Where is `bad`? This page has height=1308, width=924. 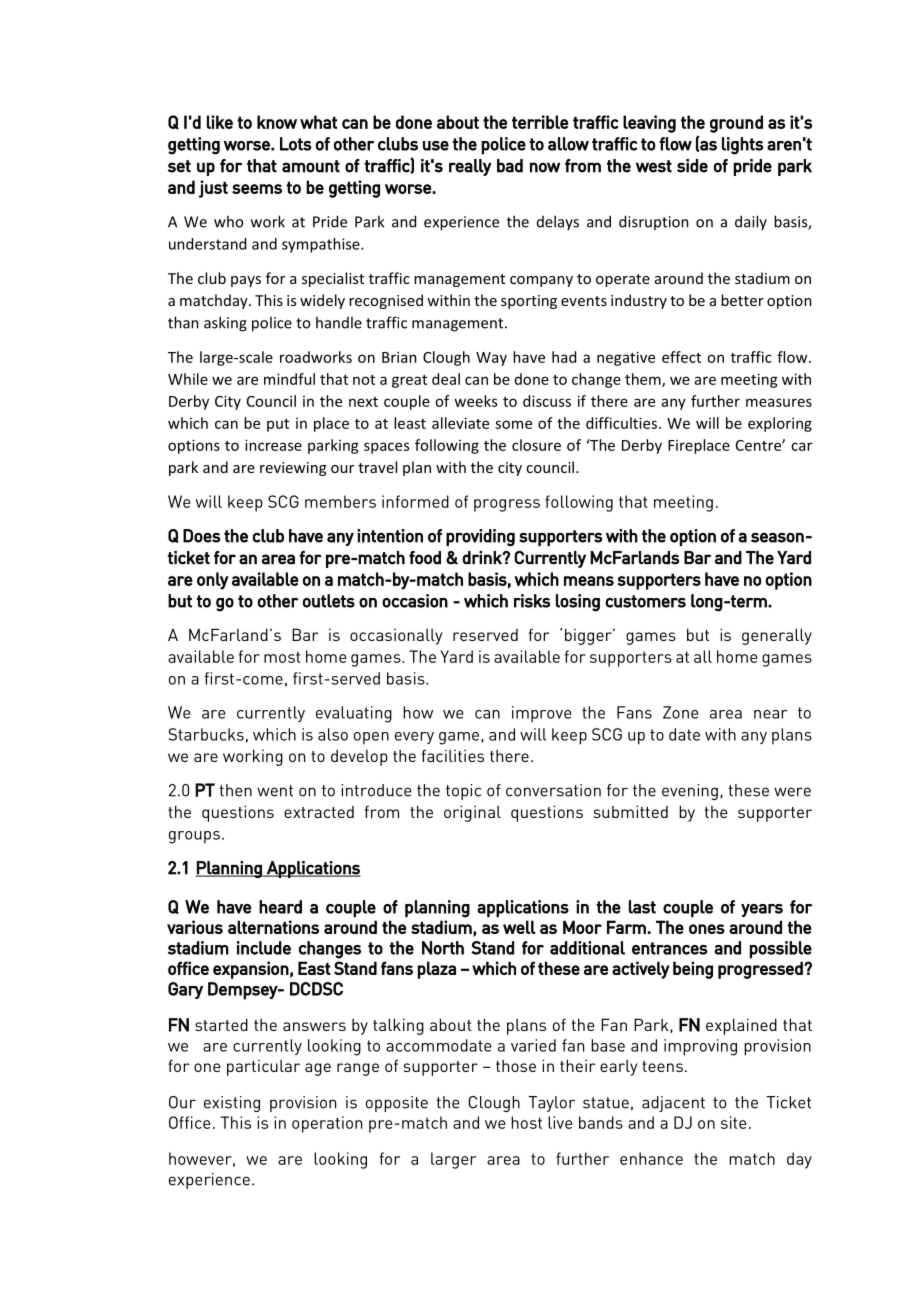 bad is located at coordinates (510, 166).
